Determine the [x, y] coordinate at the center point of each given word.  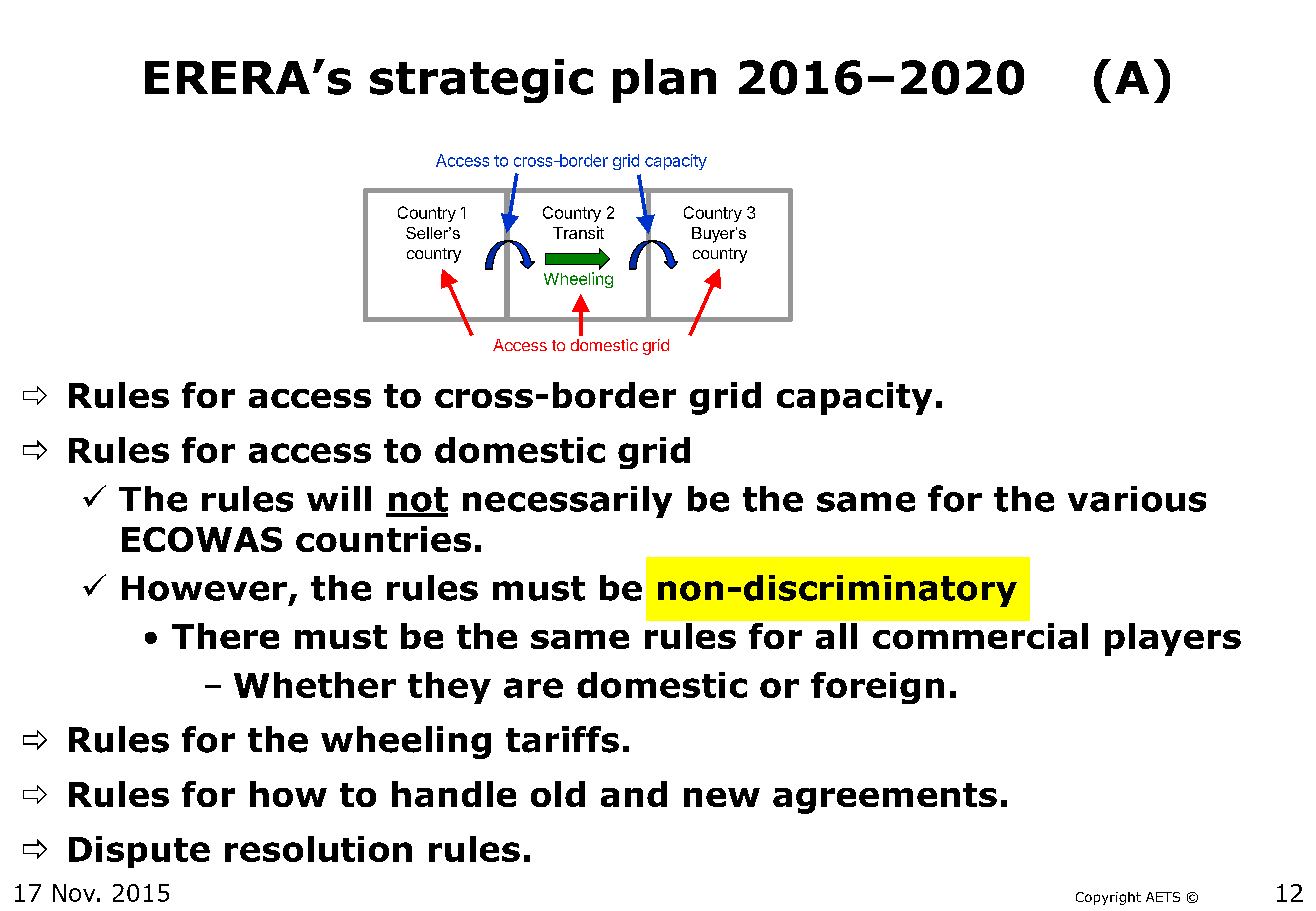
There [225, 636]
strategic [481, 81]
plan [664, 81]
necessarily [567, 502]
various [1137, 499]
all [836, 636]
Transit [578, 232]
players [1173, 639]
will [339, 498]
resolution [318, 849]
